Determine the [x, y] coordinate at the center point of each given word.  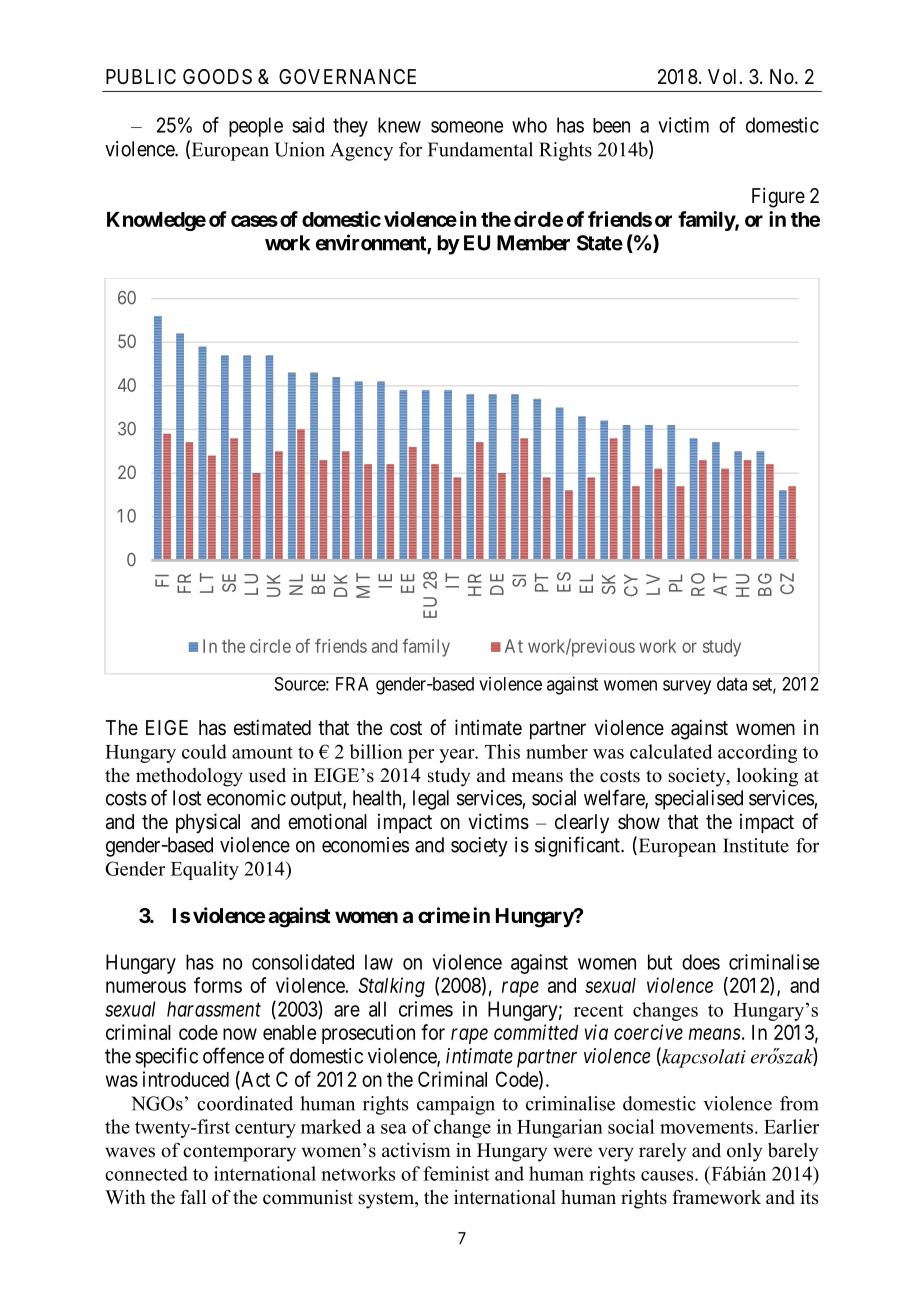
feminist [456, 1173]
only [744, 1152]
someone [467, 127]
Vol [724, 76]
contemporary [239, 1153]
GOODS [217, 77]
